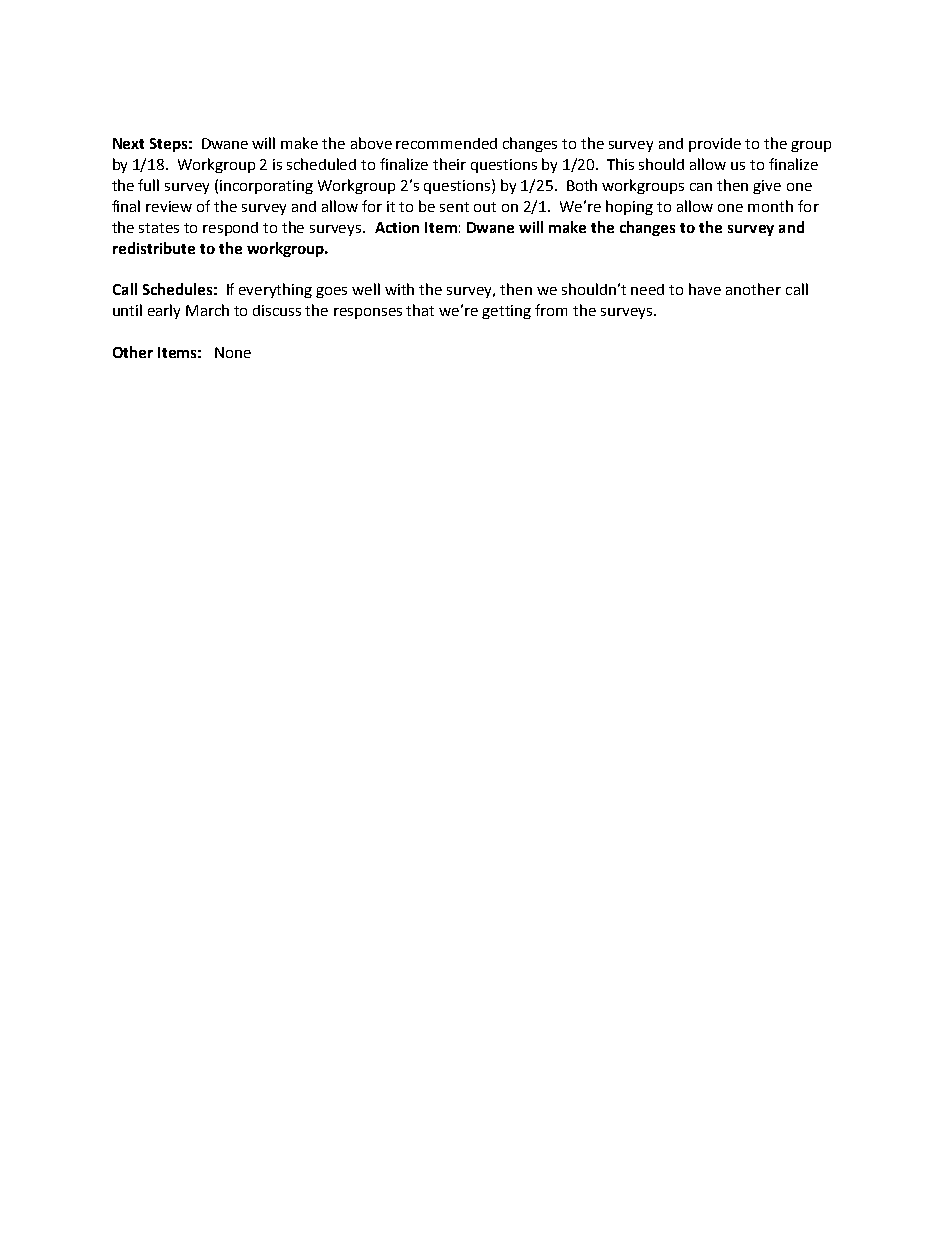 The width and height of the screenshot is (952, 1233). I want to click on None, so click(233, 352).
